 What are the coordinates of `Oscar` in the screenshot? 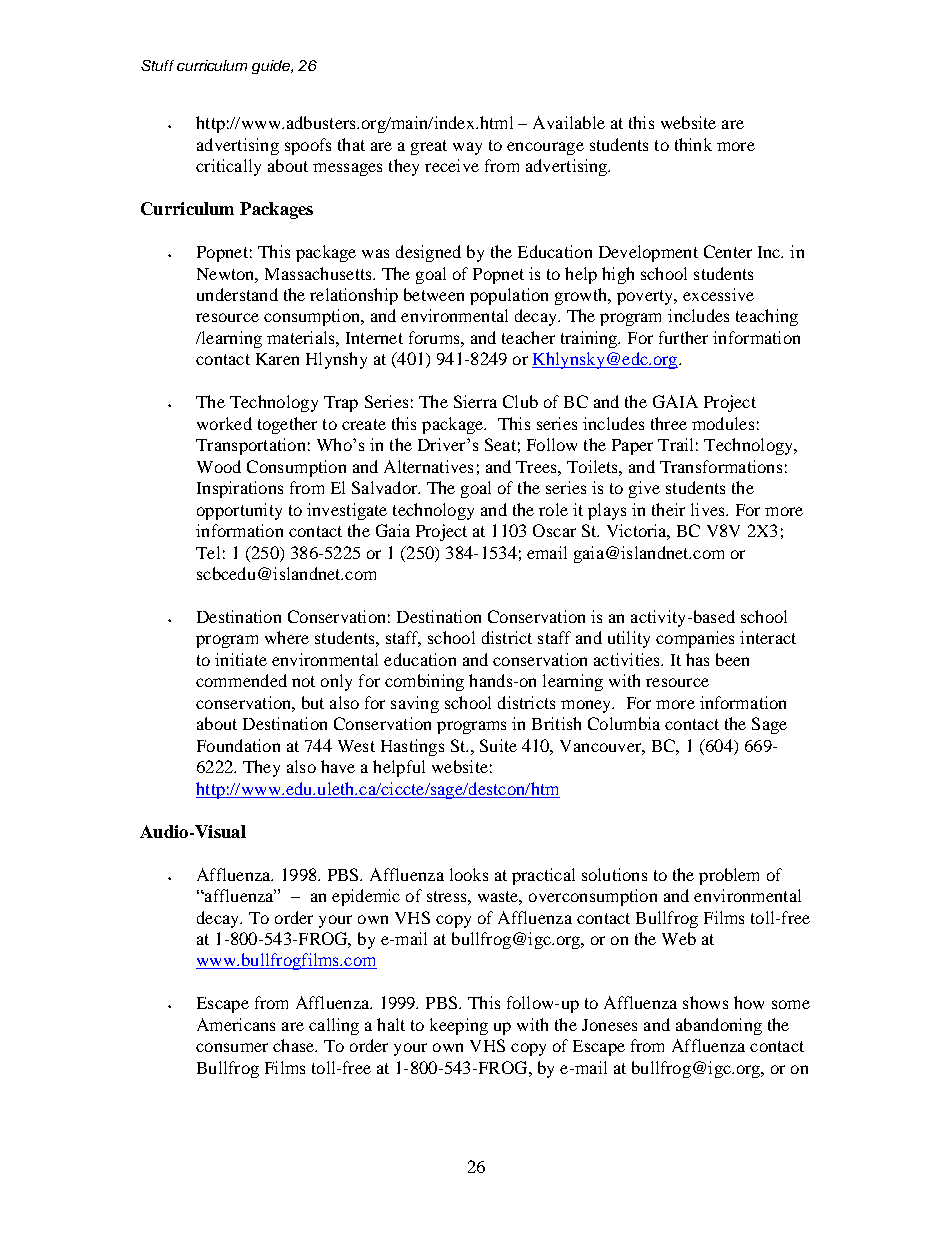 It's located at (554, 530).
